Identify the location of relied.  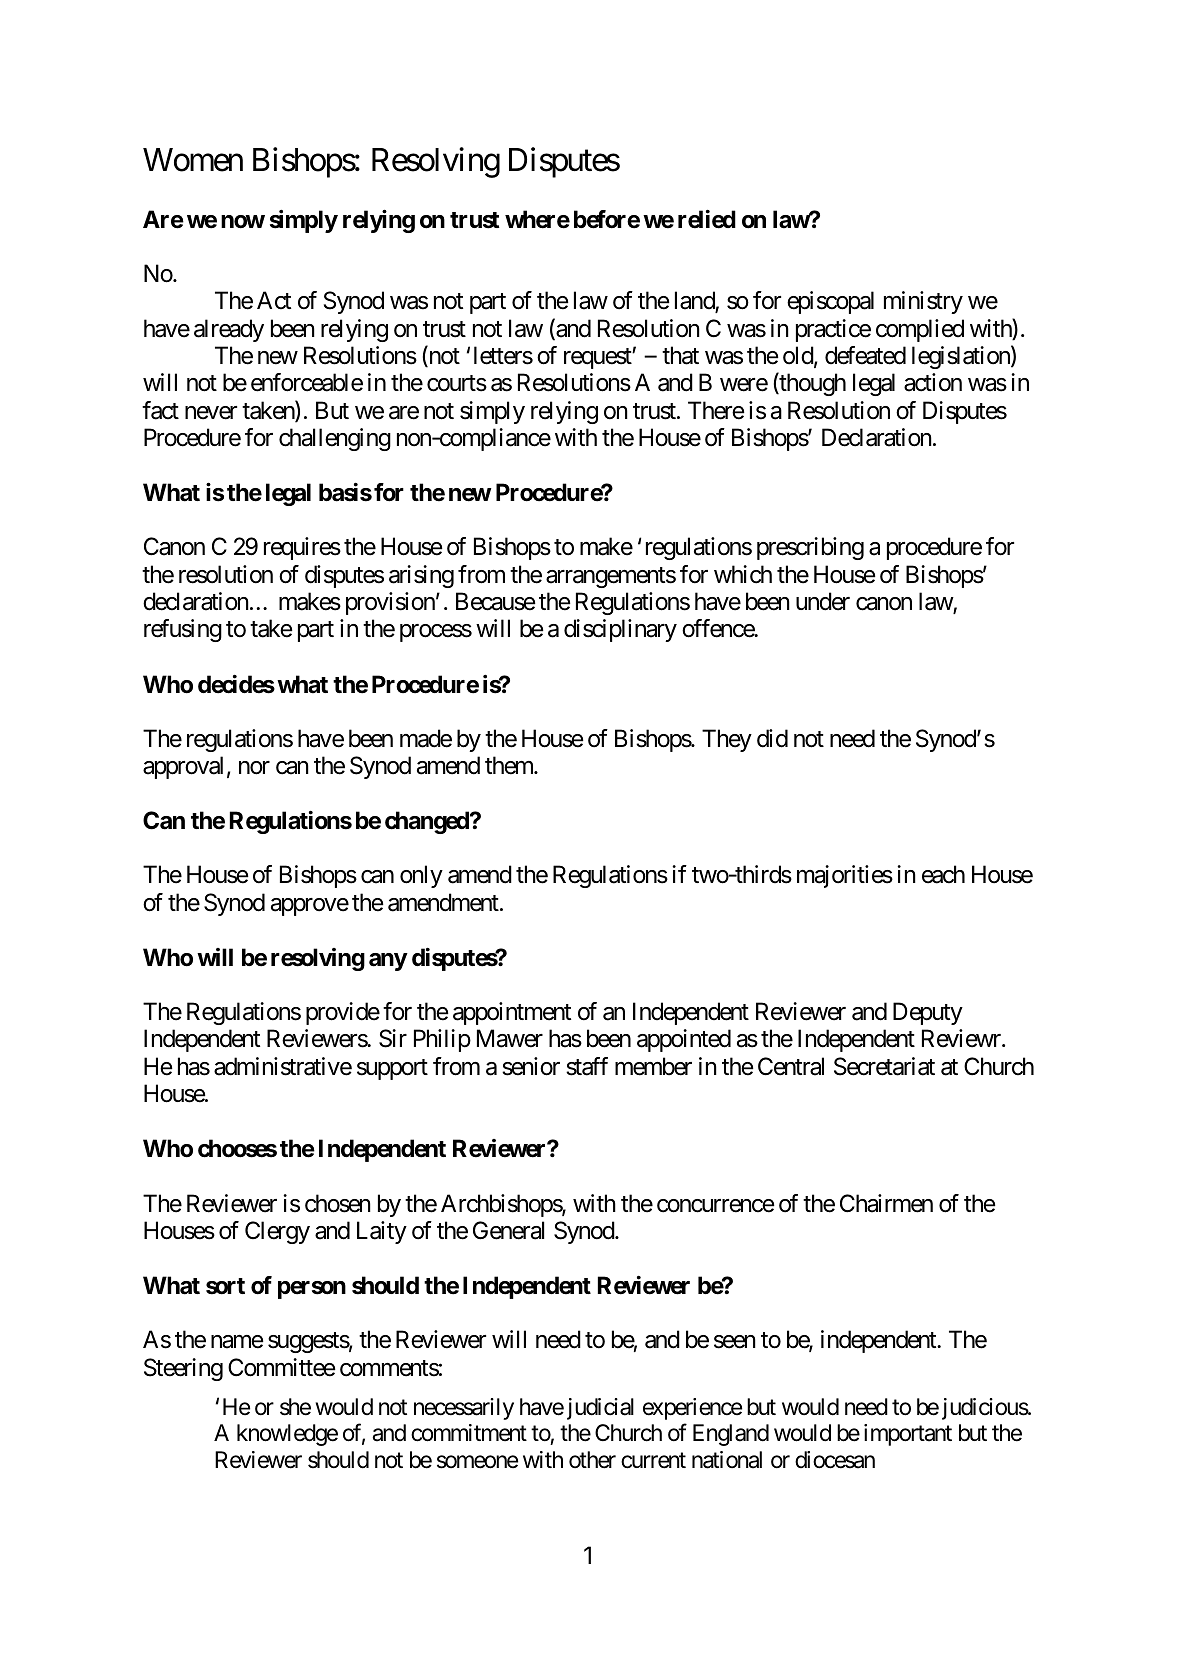
(707, 219).
